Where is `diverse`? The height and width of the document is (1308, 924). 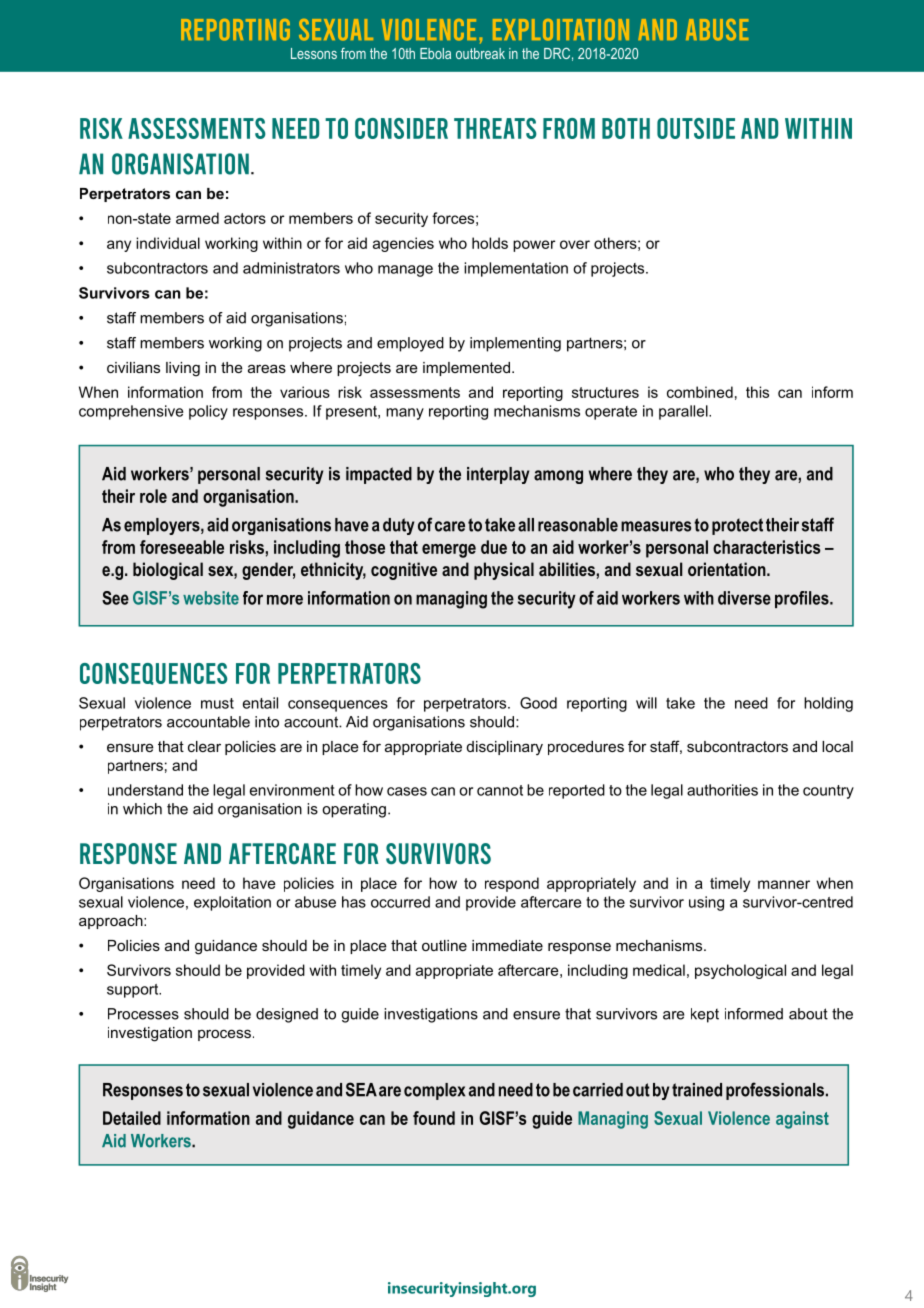 diverse is located at coordinates (744, 598).
